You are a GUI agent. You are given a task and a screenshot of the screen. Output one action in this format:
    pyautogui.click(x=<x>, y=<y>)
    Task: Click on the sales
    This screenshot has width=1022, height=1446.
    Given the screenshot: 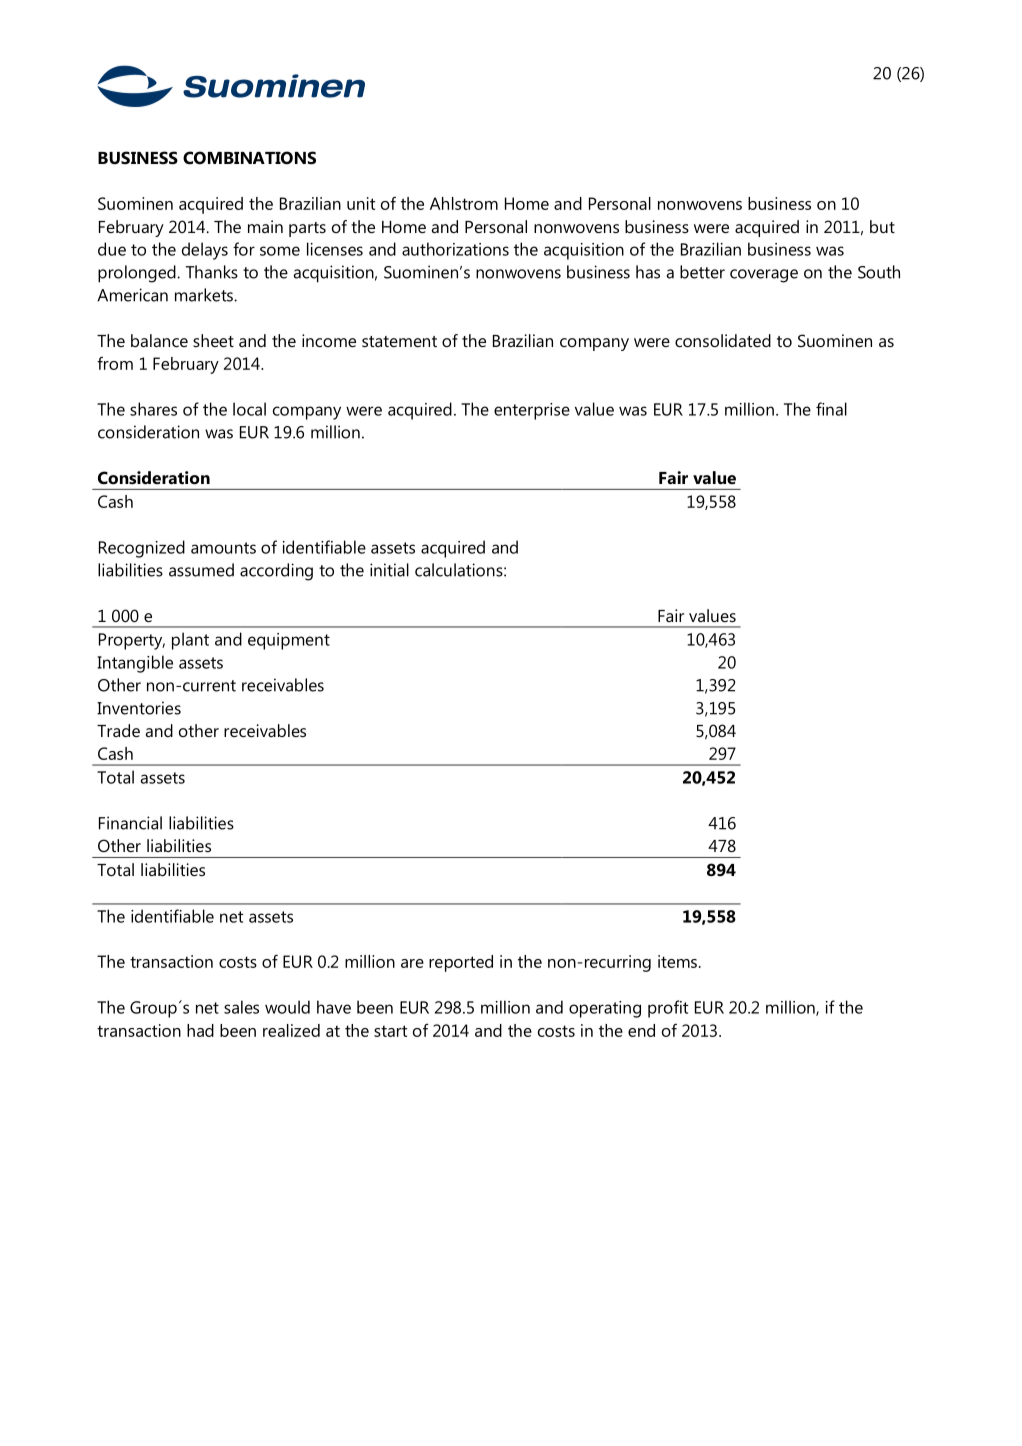 What is the action you would take?
    pyautogui.click(x=241, y=1007)
